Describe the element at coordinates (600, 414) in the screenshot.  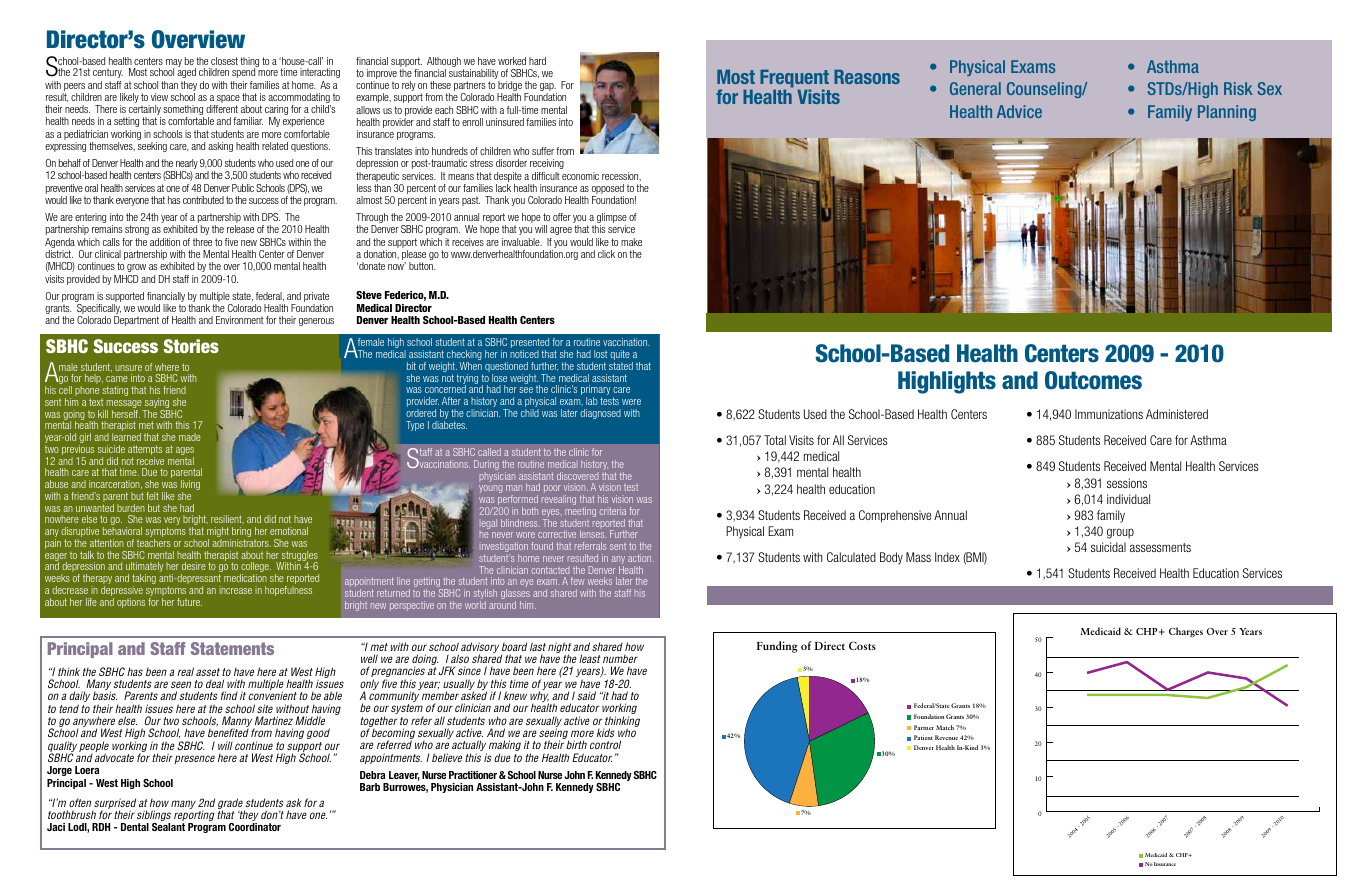
I see `diagnosed` at that location.
